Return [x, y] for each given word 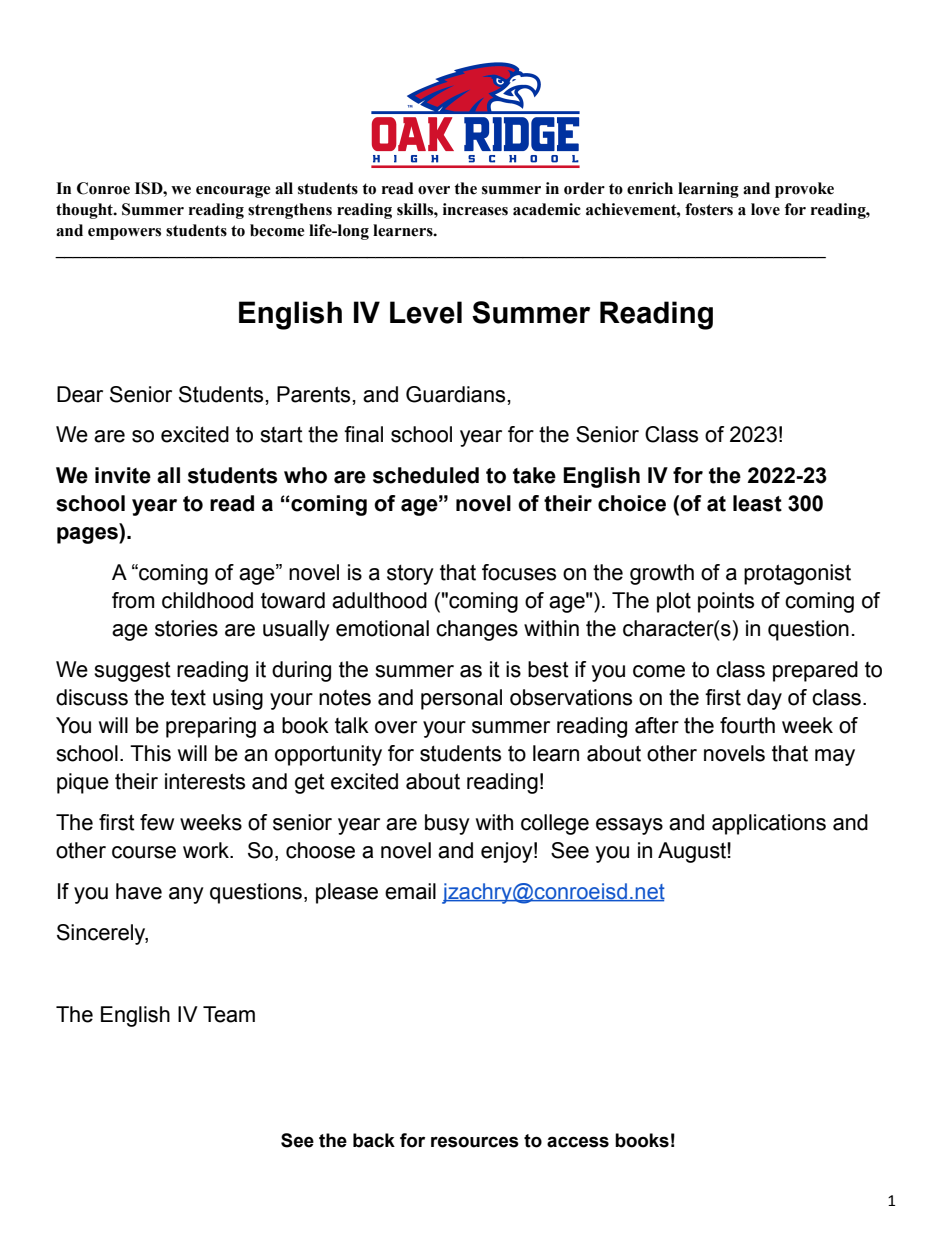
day [764, 699]
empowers [124, 234]
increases [475, 209]
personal [461, 699]
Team [229, 1014]
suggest [132, 671]
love [765, 209]
